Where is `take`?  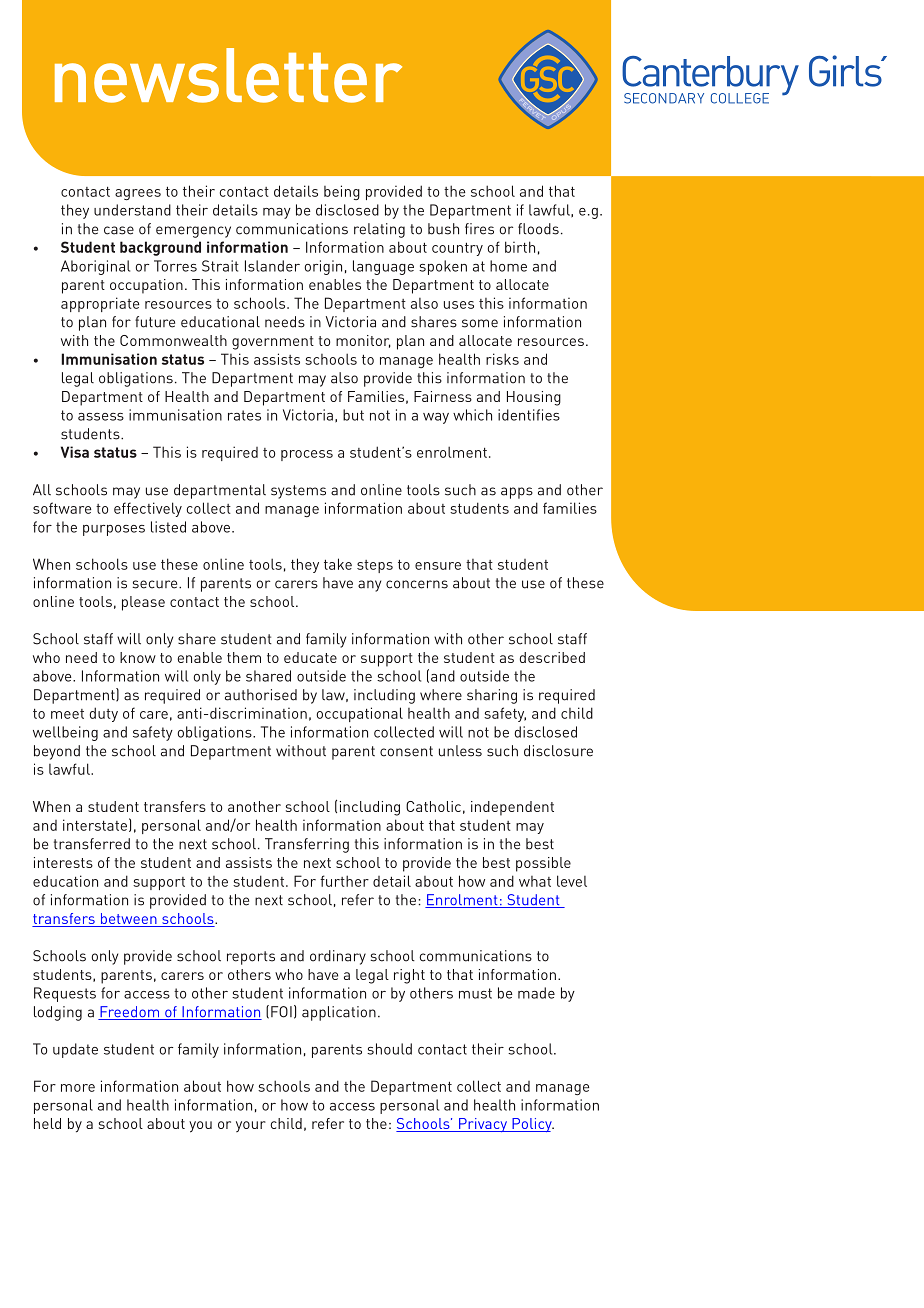
take is located at coordinates (338, 564).
